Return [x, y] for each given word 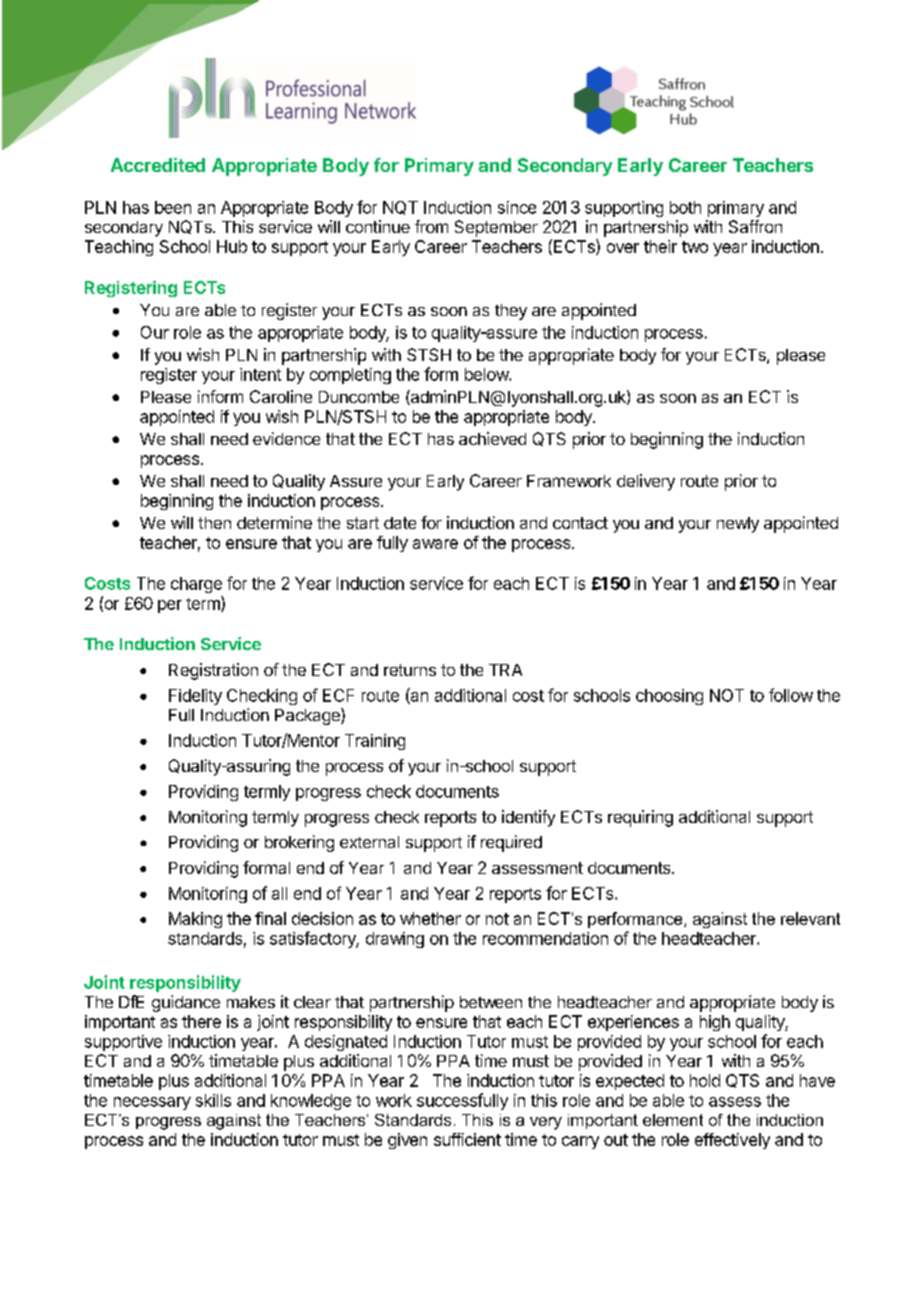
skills [213, 1100]
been [173, 207]
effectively [732, 1141]
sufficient [467, 1139]
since [517, 207]
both [685, 207]
